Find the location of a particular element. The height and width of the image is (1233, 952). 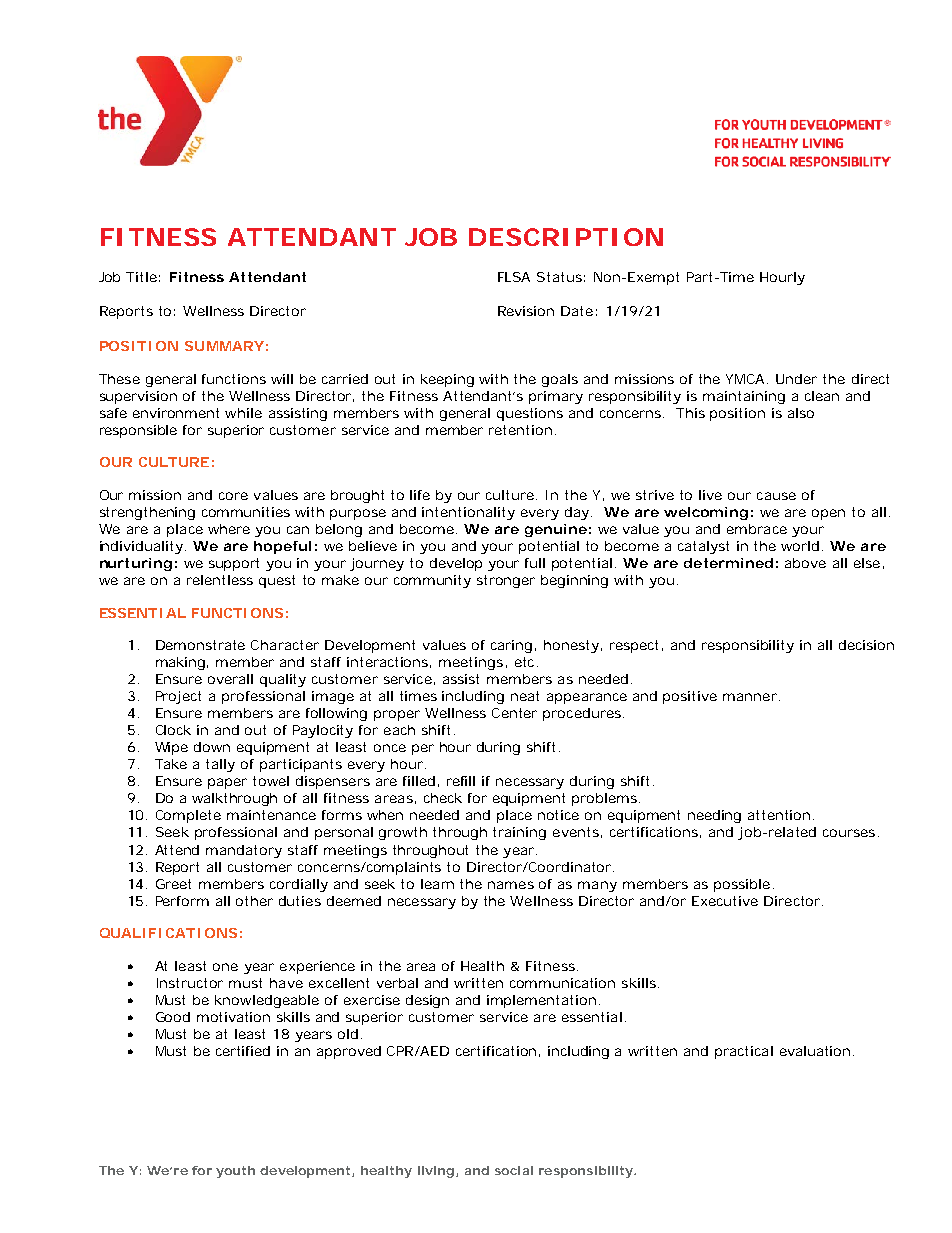

SUMMARY is located at coordinates (224, 346).
